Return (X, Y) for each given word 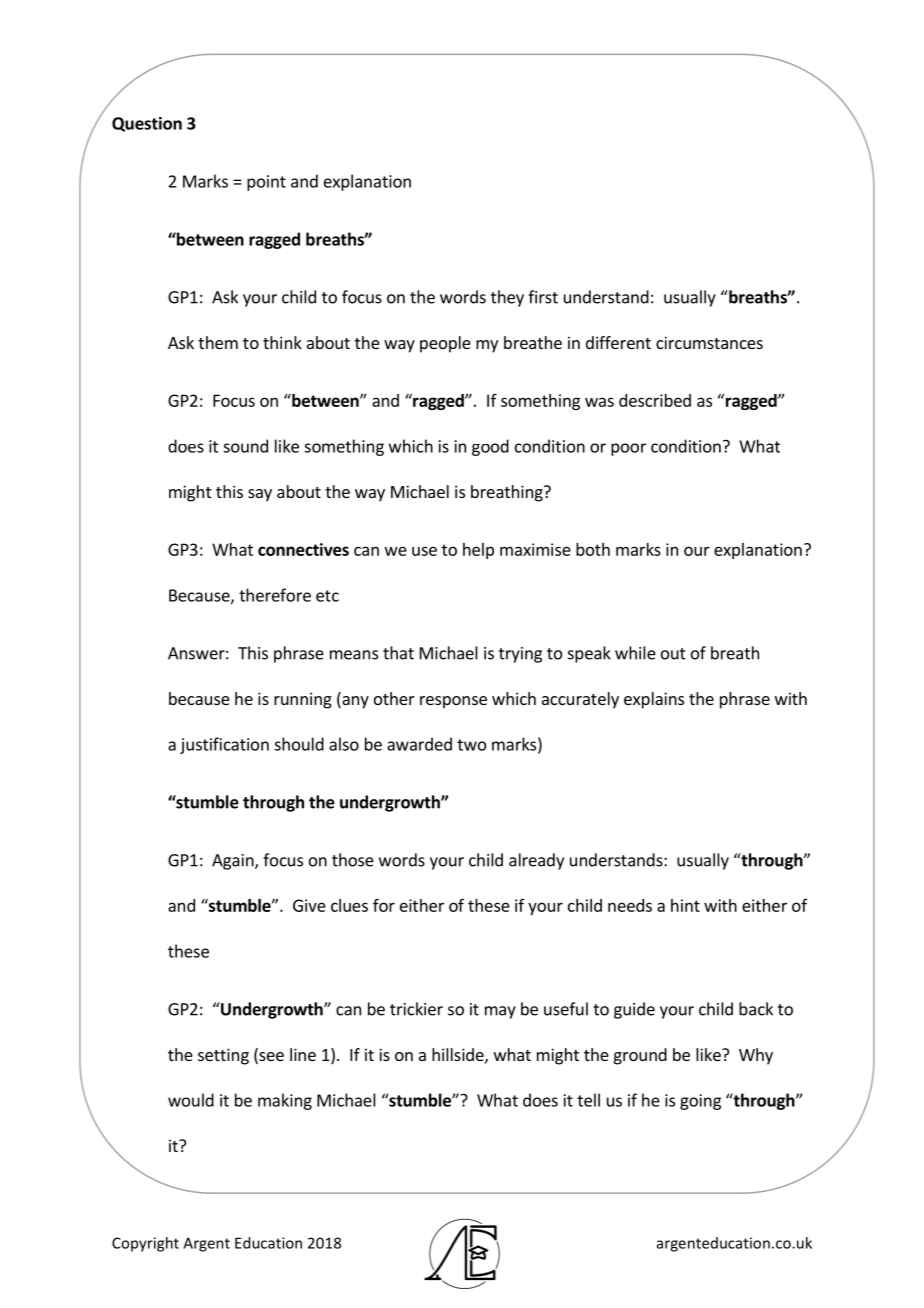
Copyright (145, 1244)
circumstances (709, 342)
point (266, 183)
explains (654, 700)
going (700, 1102)
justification (224, 745)
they (507, 298)
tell (588, 1100)
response (453, 702)
